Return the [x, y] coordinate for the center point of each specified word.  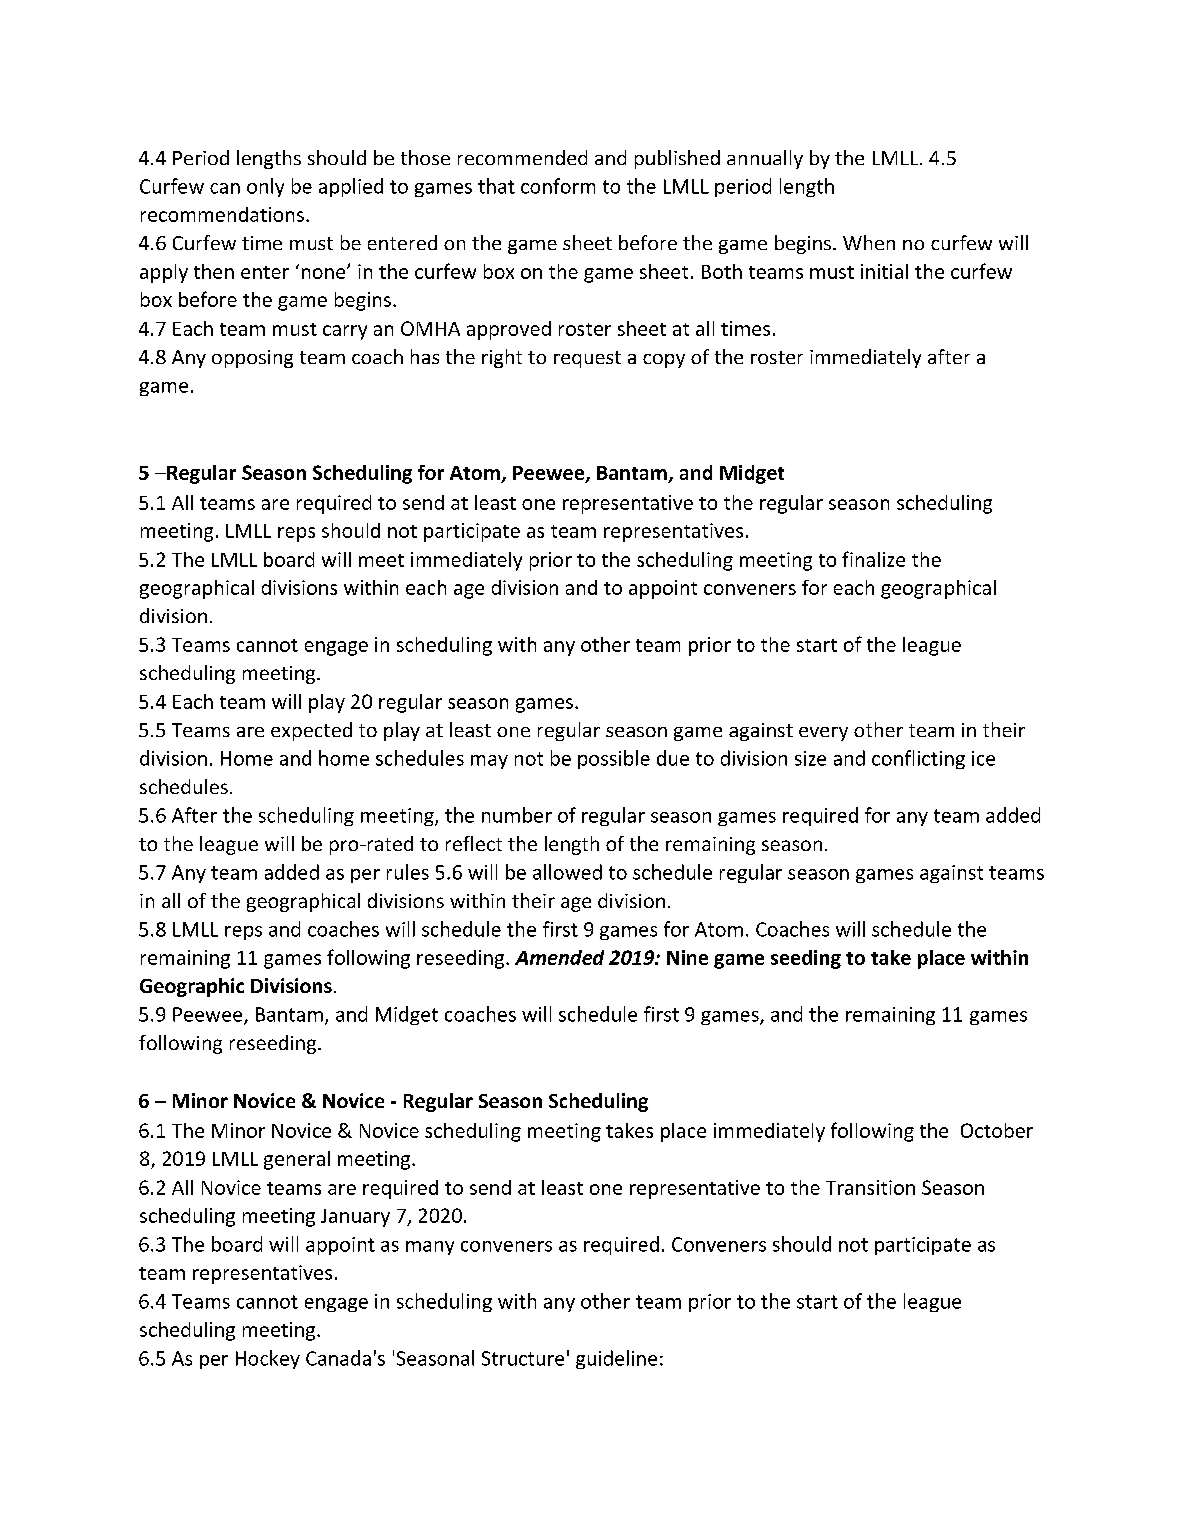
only [265, 187]
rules [408, 872]
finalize [873, 559]
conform [558, 186]
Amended [559, 957]
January [355, 1218]
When [869, 242]
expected [311, 731]
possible [614, 759]
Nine [687, 957]
